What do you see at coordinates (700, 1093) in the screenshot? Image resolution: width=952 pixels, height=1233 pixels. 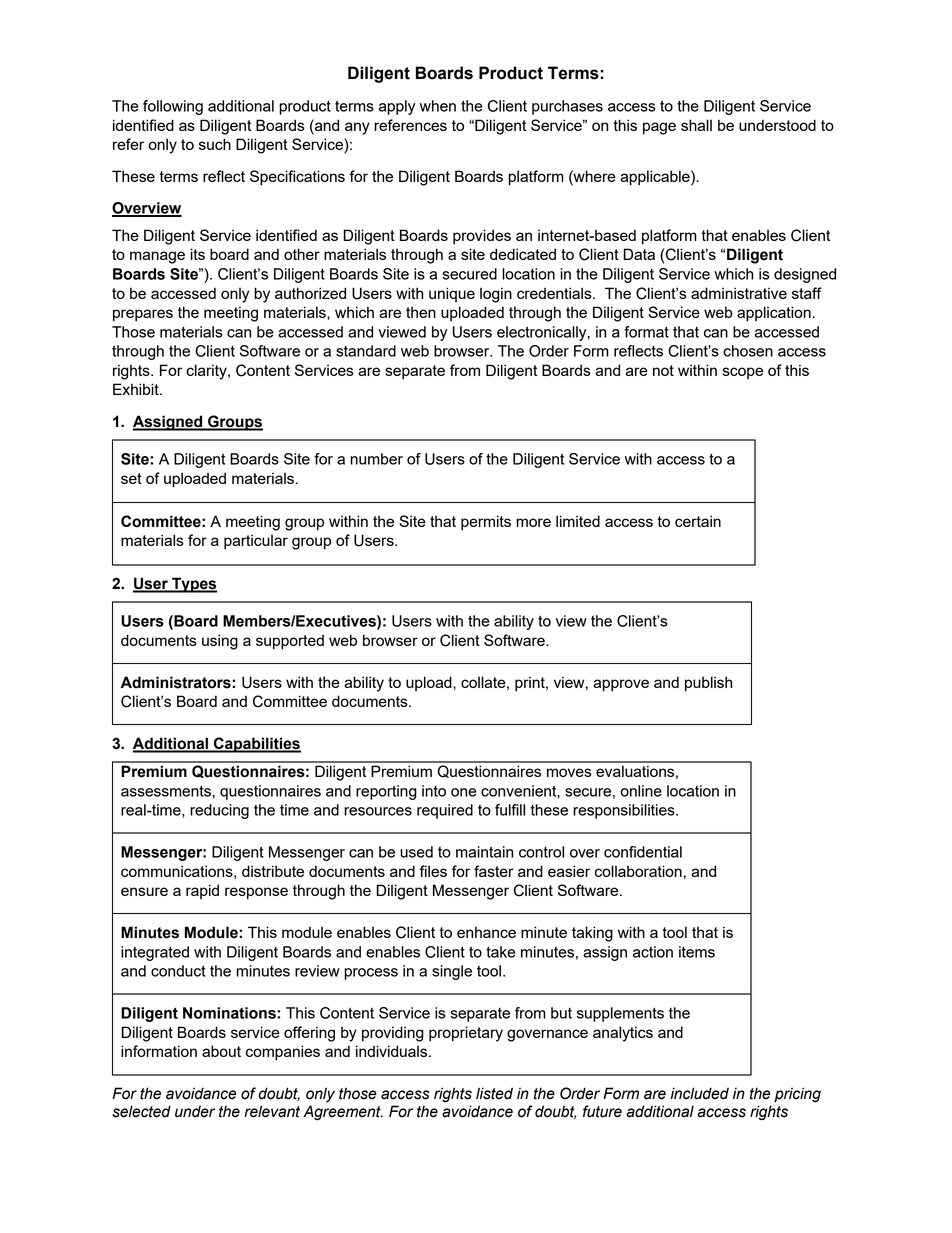 I see `included` at bounding box center [700, 1093].
